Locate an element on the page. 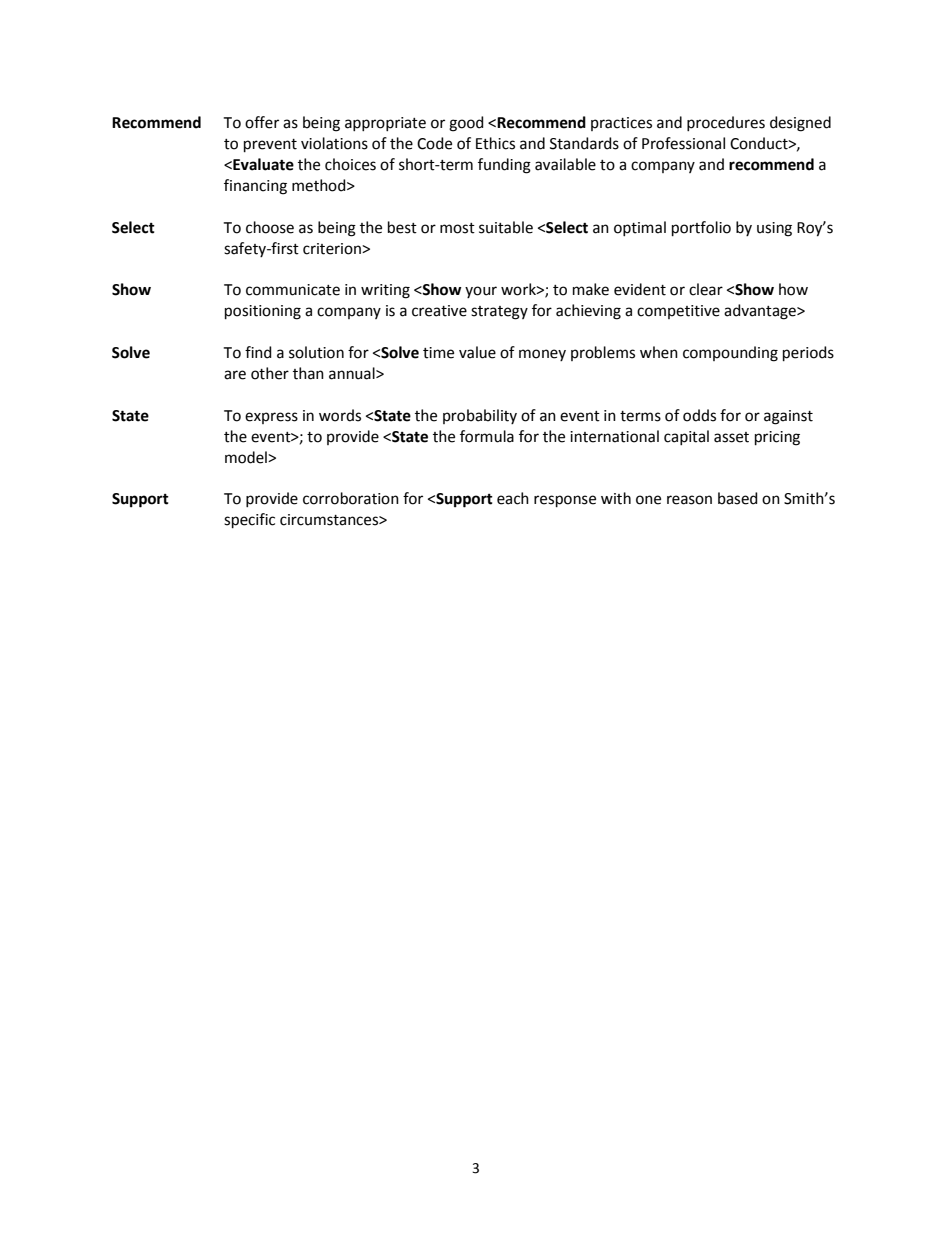  Ethics is located at coordinates (495, 143).
